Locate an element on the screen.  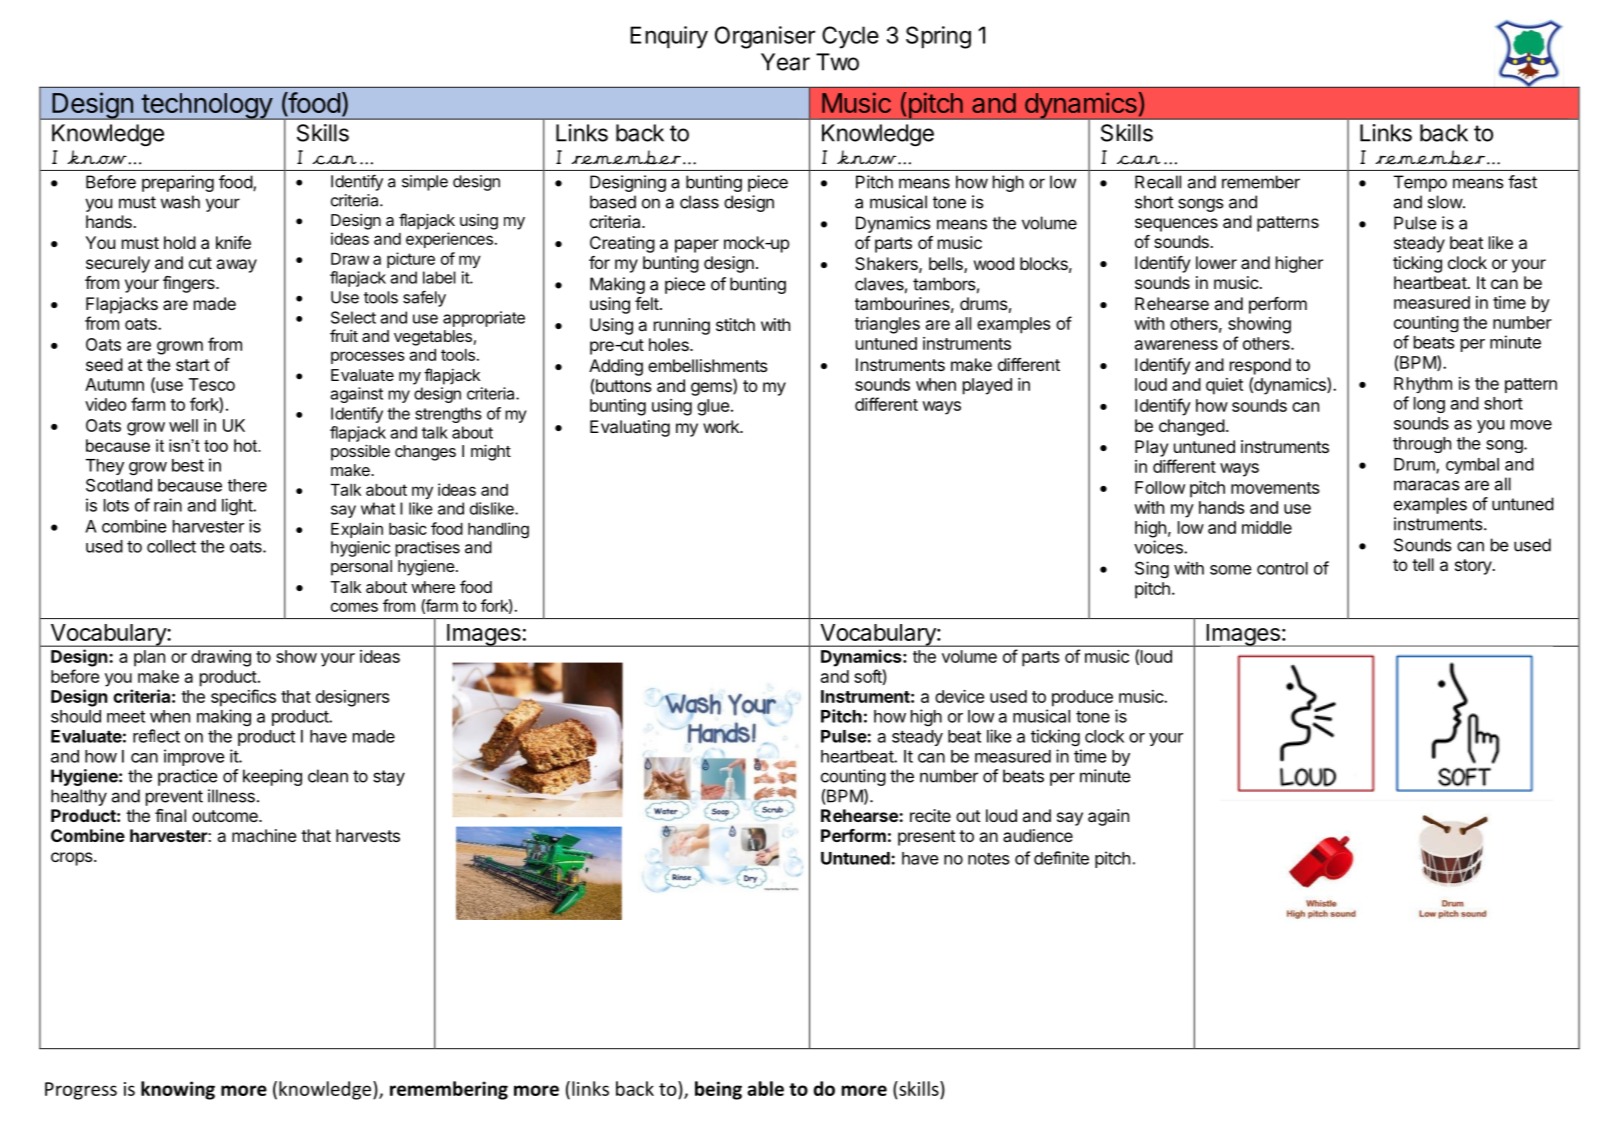
produce is located at coordinates (1082, 698).
